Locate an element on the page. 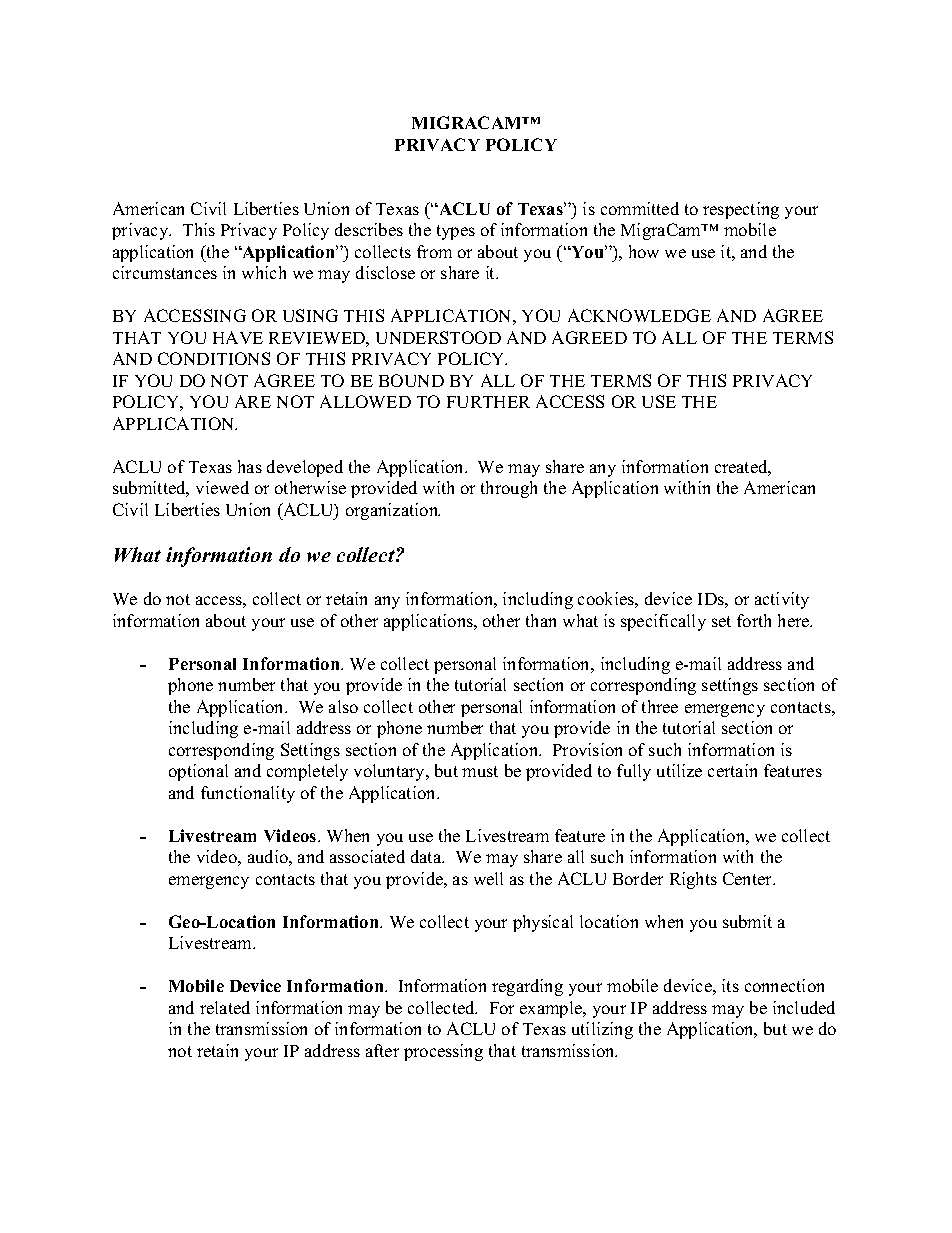  which is located at coordinates (264, 272).
